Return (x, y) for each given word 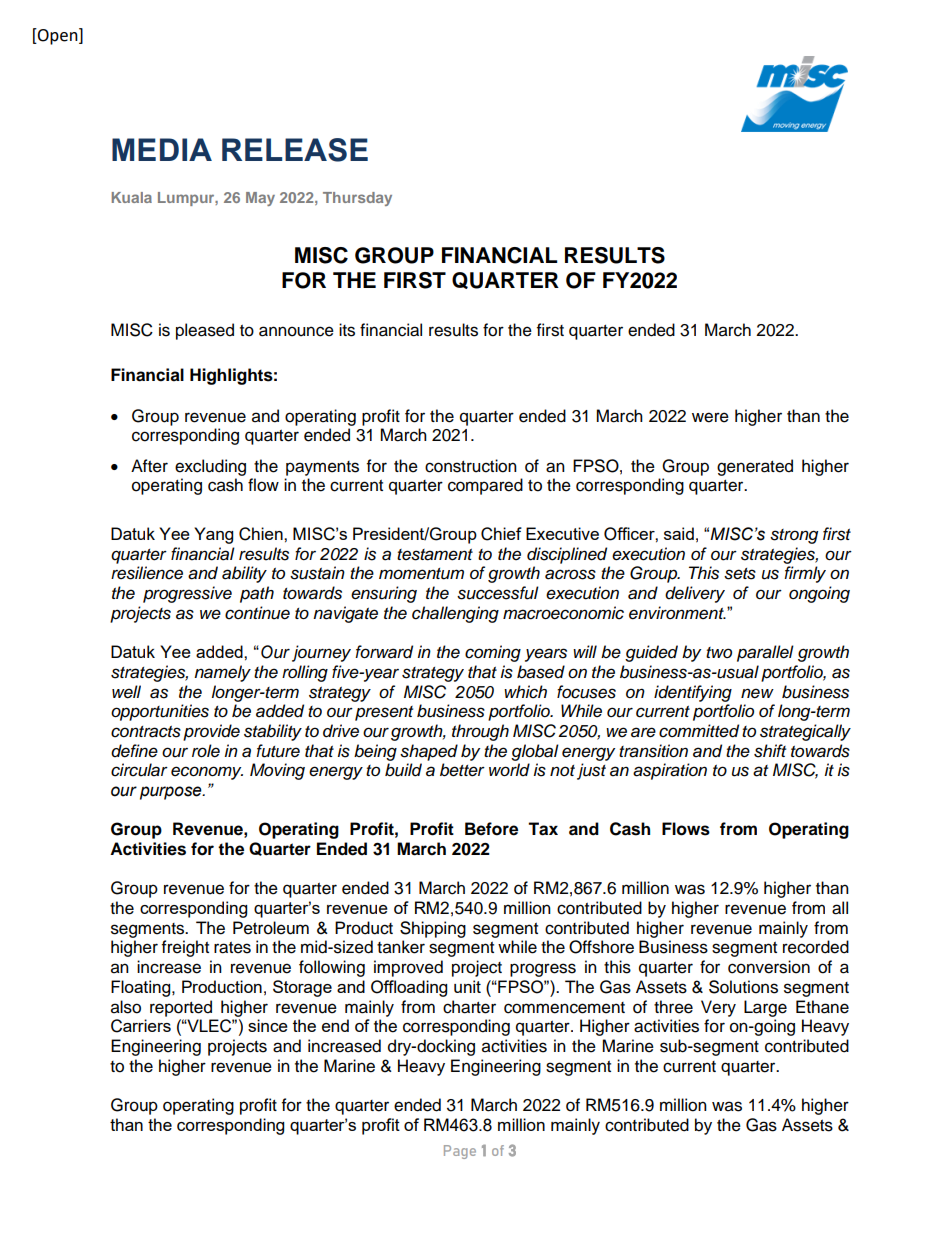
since (268, 1025)
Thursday (357, 199)
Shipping (433, 929)
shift (770, 751)
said (679, 533)
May (260, 199)
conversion (769, 967)
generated (755, 467)
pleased (205, 331)
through (480, 732)
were (710, 417)
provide (211, 732)
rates (232, 948)
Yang (213, 535)
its (347, 330)
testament (435, 555)
